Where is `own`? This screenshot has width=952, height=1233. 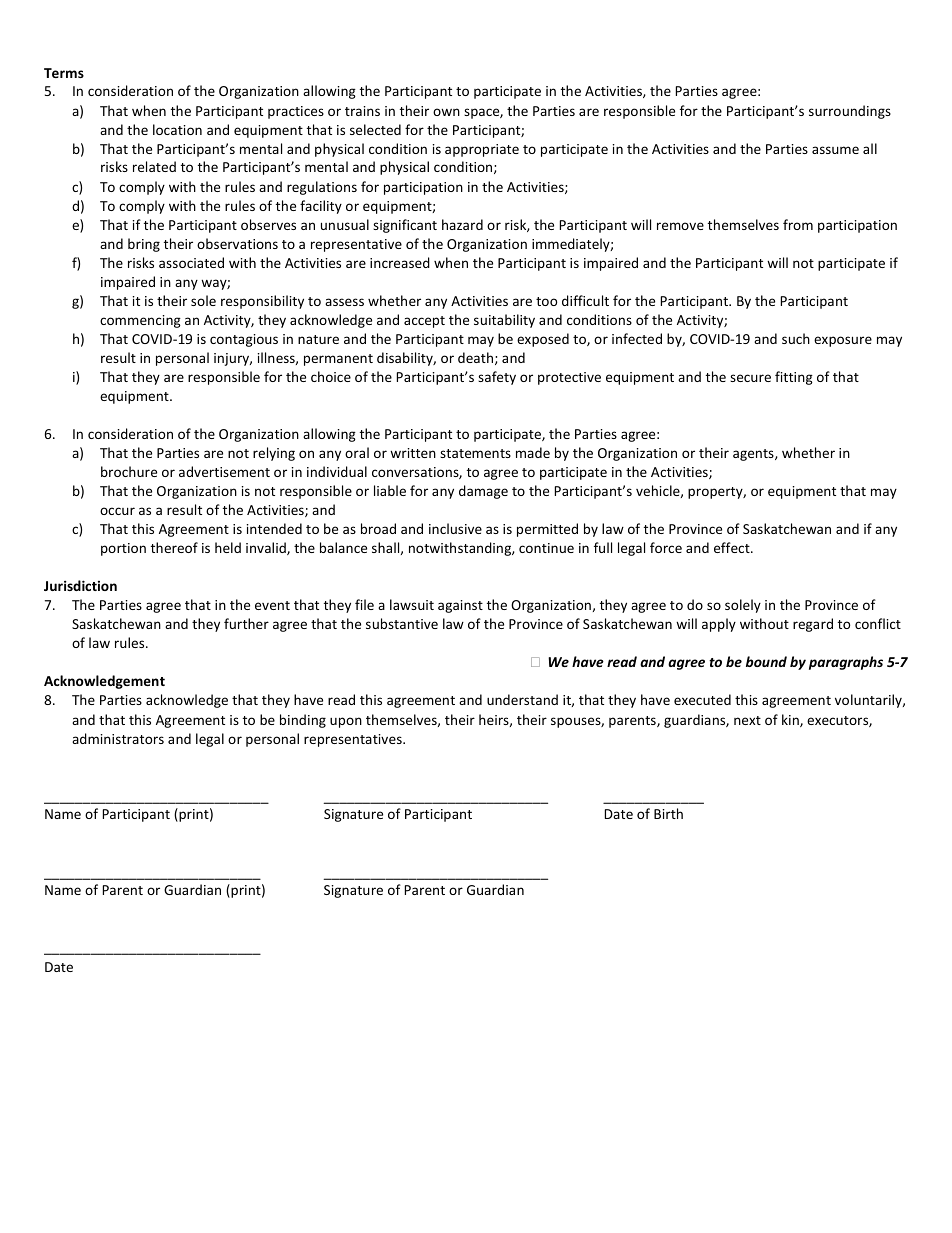
own is located at coordinates (446, 112).
